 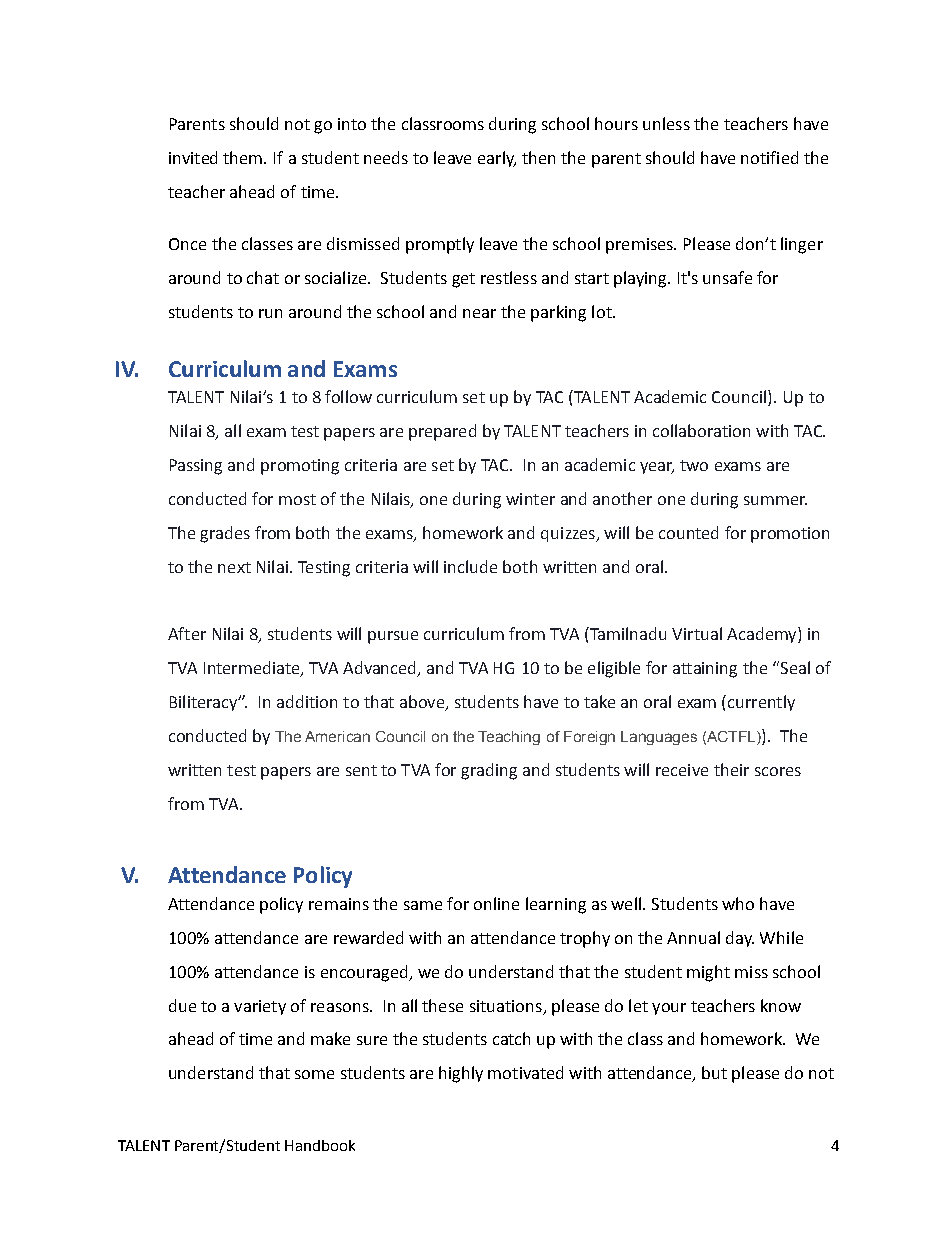 What do you see at coordinates (769, 157) in the screenshot?
I see `notified` at bounding box center [769, 157].
